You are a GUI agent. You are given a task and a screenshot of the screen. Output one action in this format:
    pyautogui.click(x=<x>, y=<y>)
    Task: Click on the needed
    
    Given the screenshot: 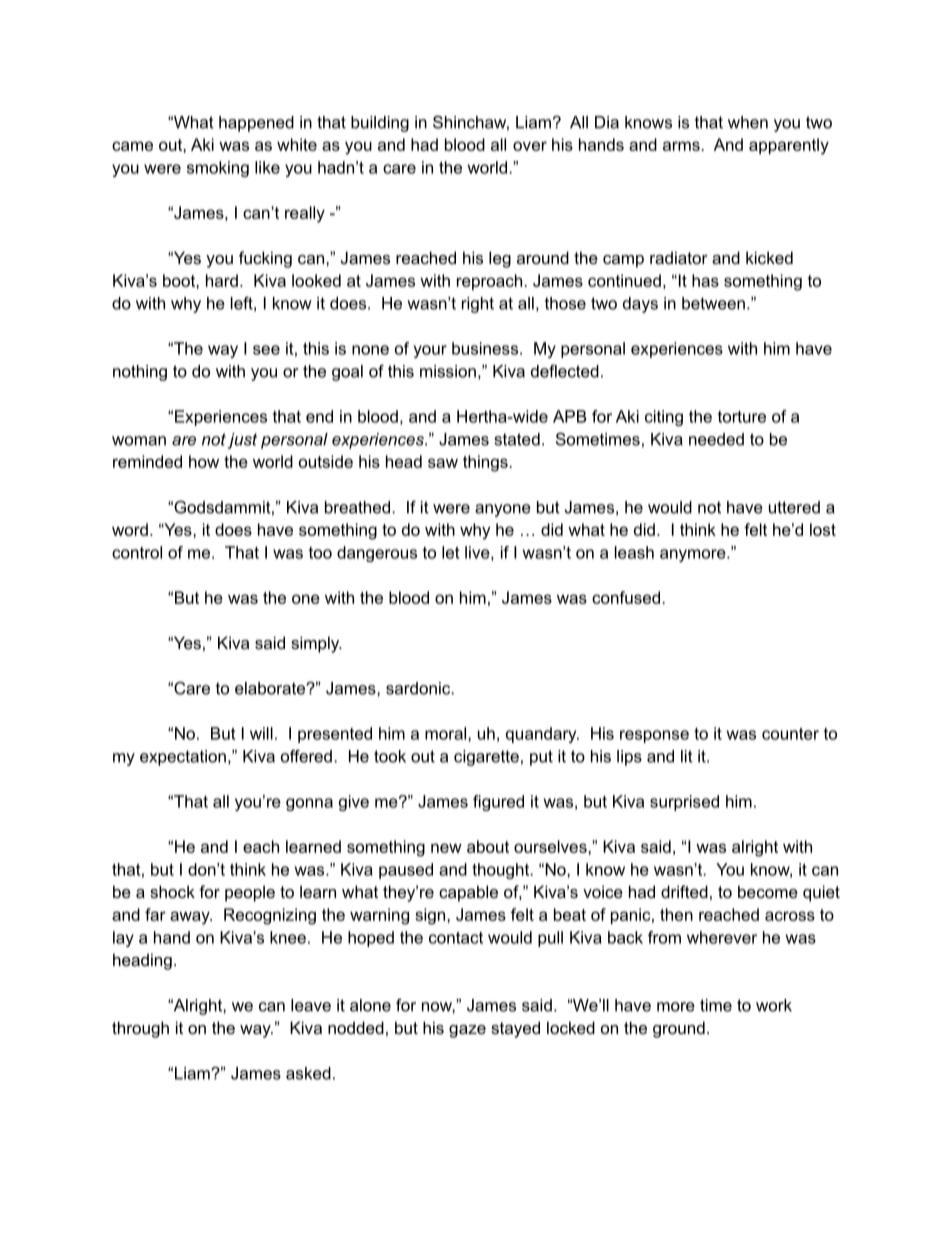 What is the action you would take?
    pyautogui.click(x=716, y=439)
